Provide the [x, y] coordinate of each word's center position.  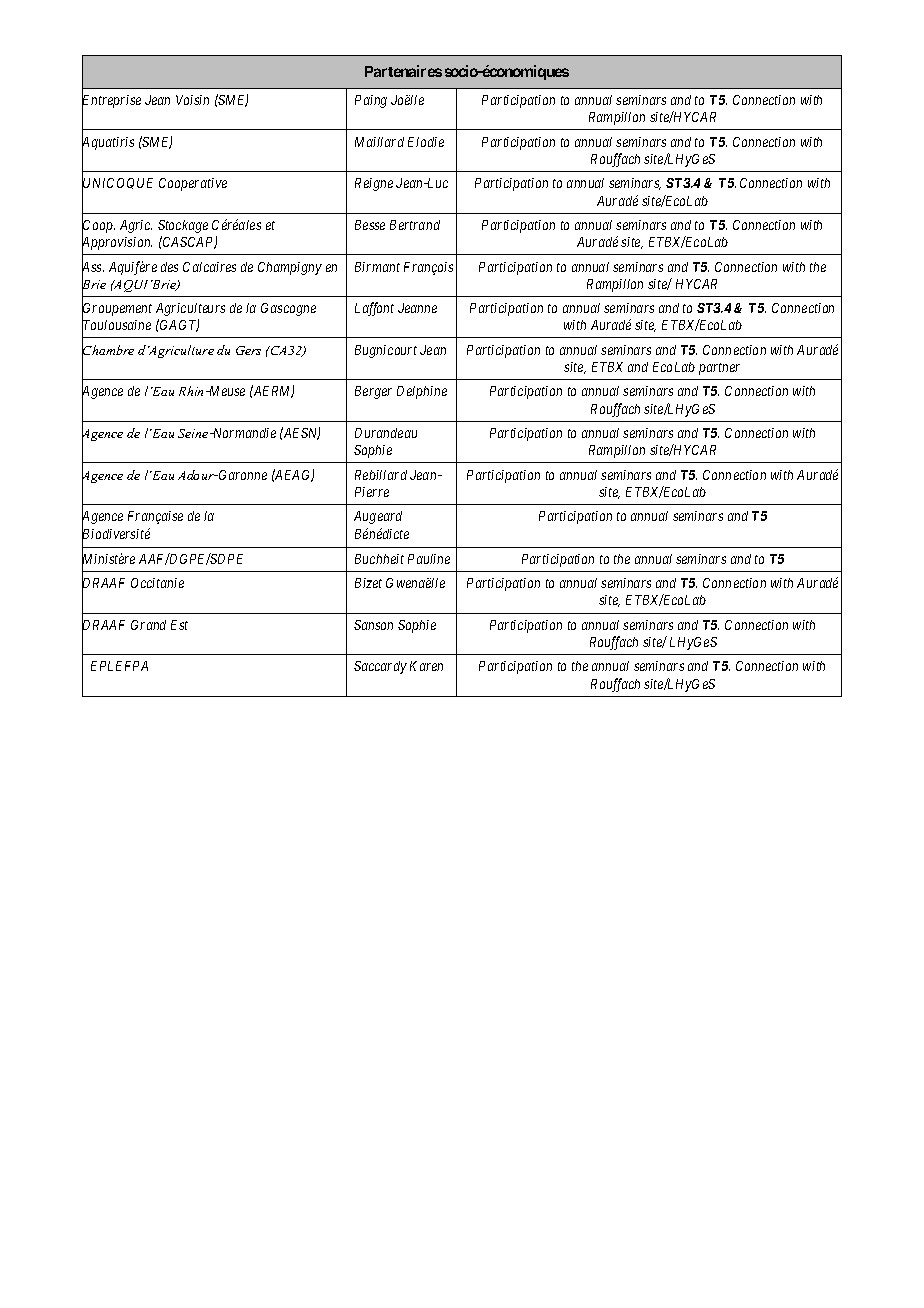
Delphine [422, 392]
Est [179, 625]
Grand [148, 625]
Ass [93, 267]
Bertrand [415, 225]
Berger [373, 392]
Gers [248, 350]
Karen [426, 666]
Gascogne [288, 309]
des [169, 267]
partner [719, 369]
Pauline [429, 559]
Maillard [379, 142]
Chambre [108, 350]
